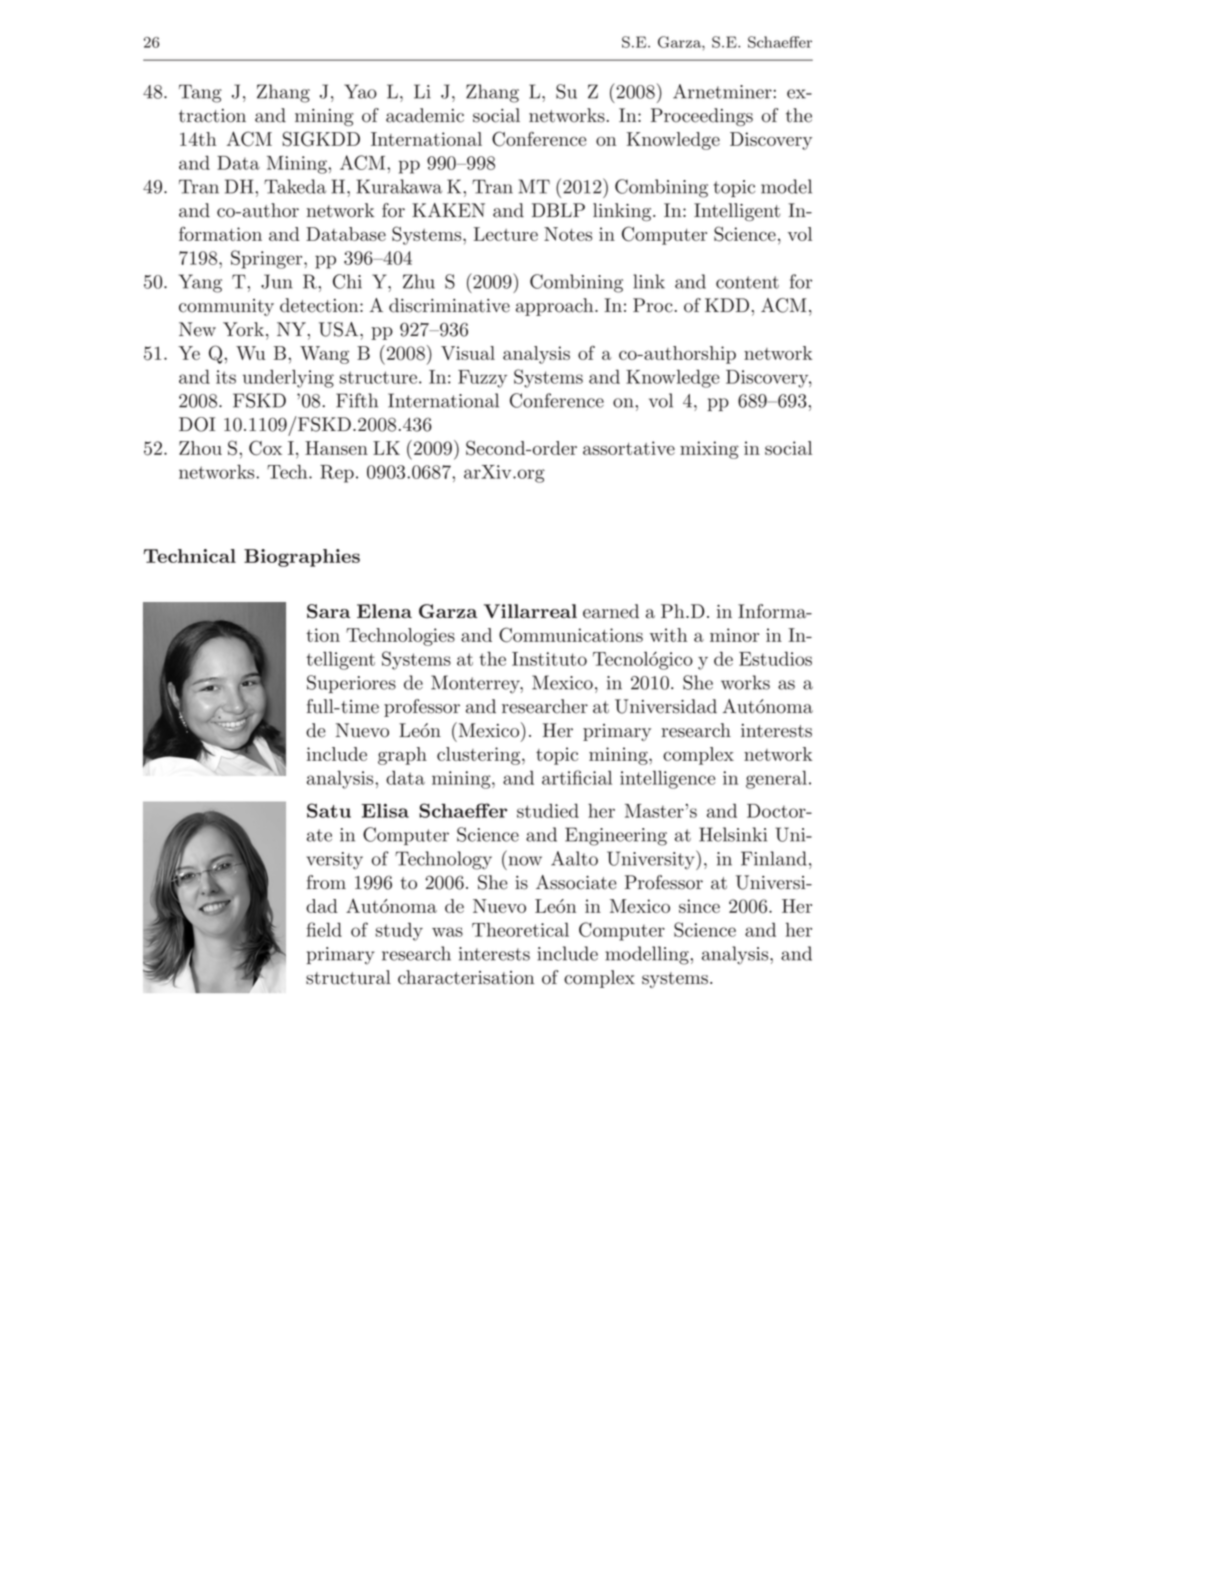 Image resolution: width=1217 pixels, height=1575 pixels. What do you see at coordinates (549, 659) in the image?
I see `Instituto` at bounding box center [549, 659].
